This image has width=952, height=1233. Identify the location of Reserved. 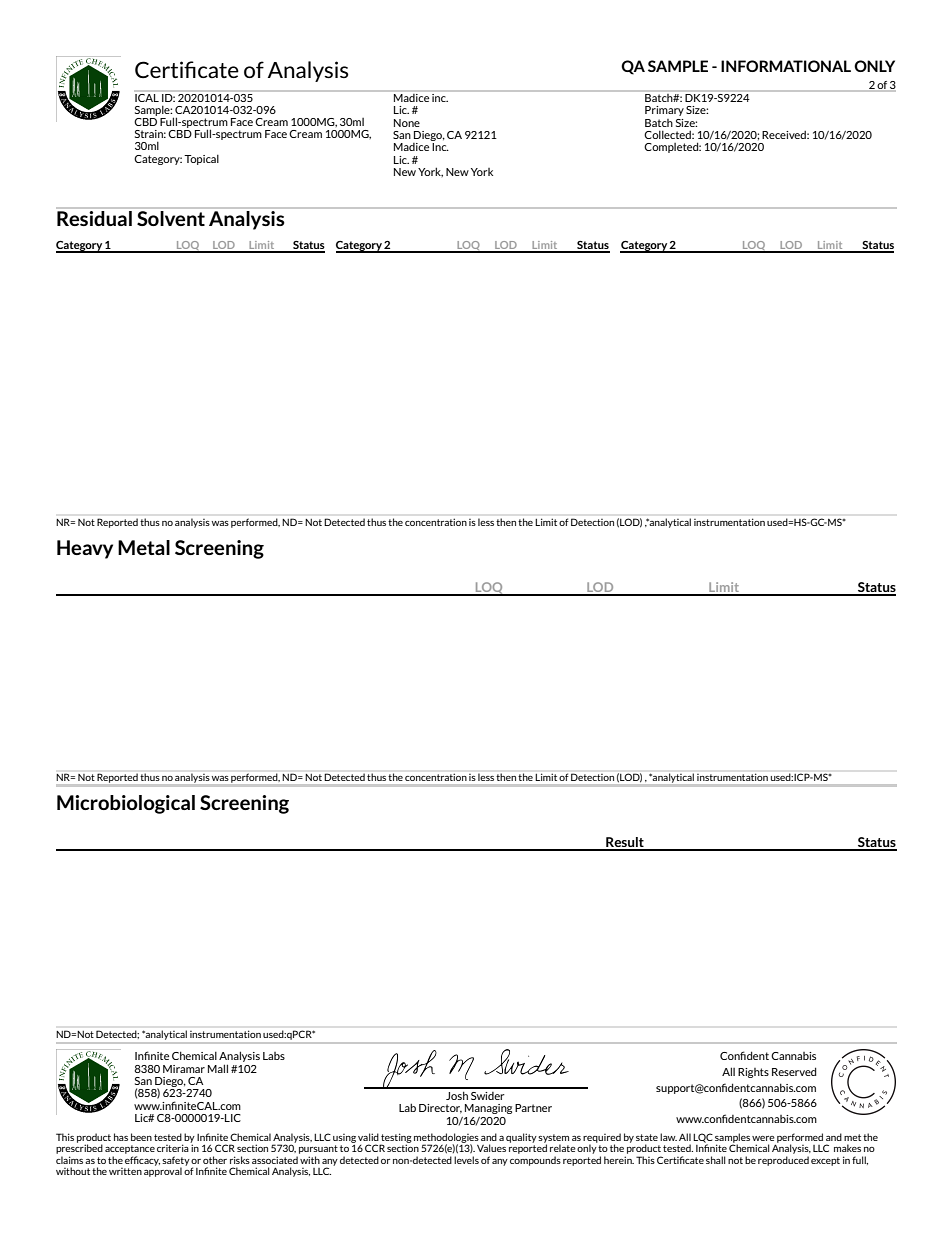
(794, 1071).
